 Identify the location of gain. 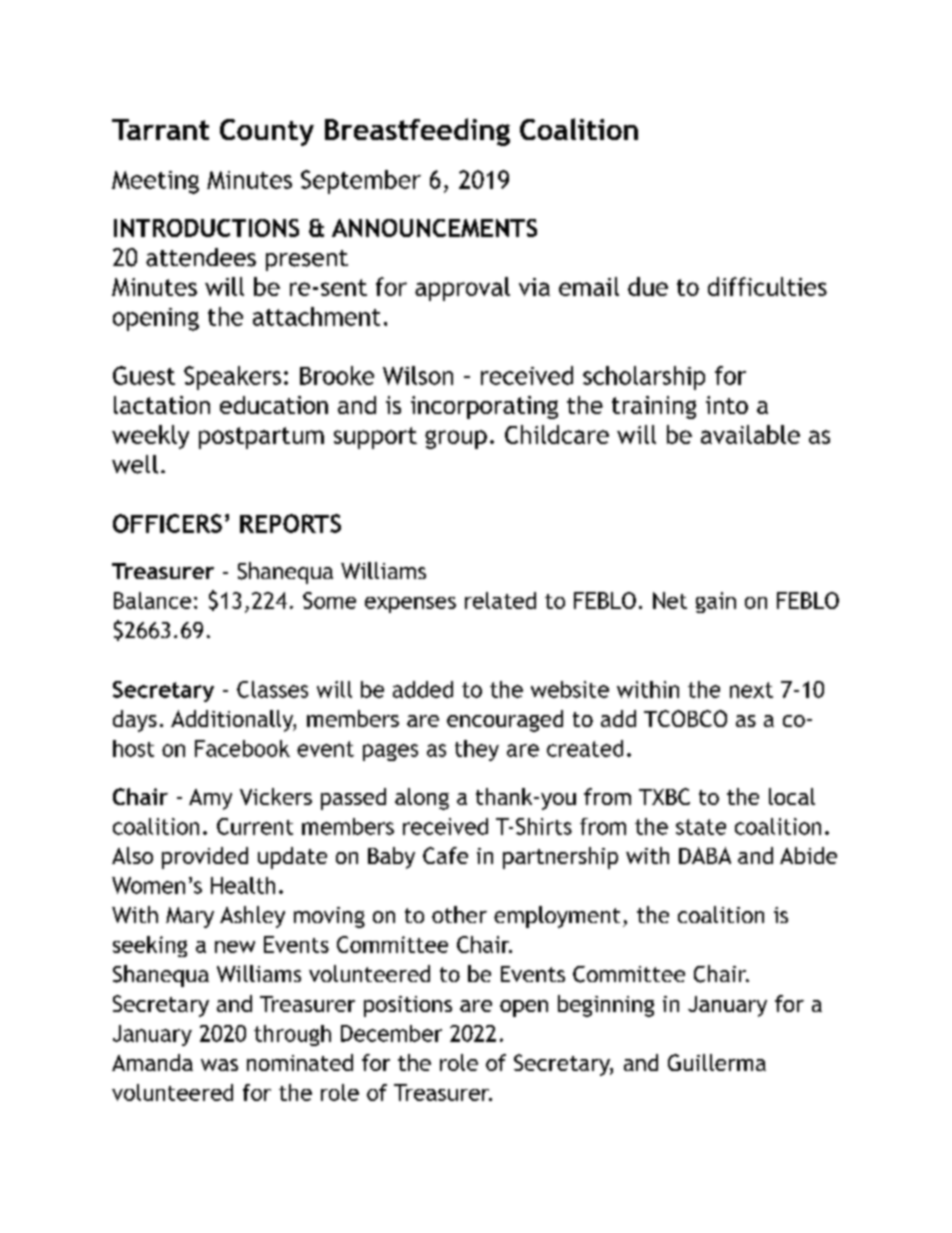
(716, 602).
